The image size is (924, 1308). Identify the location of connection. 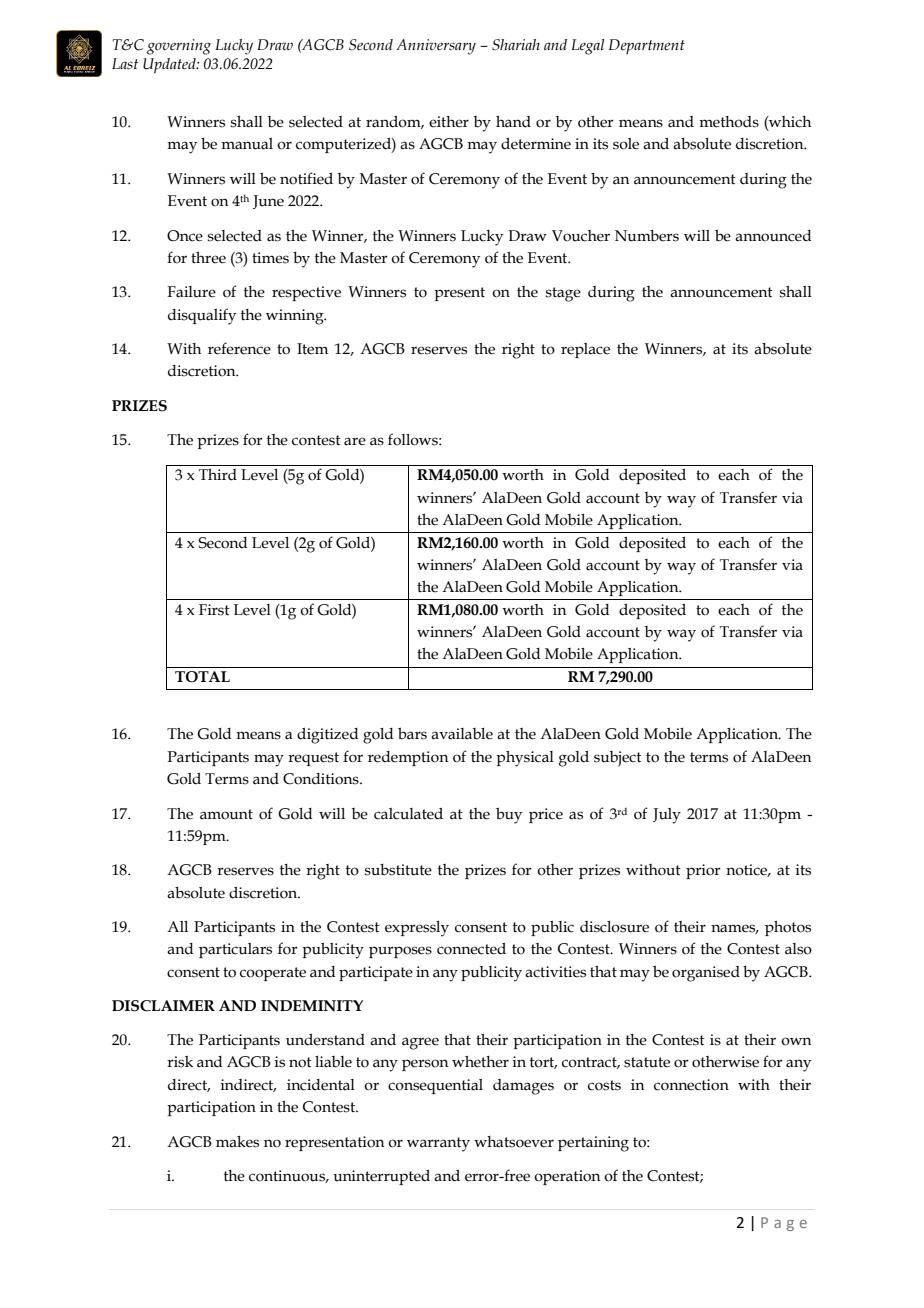
(691, 1085).
